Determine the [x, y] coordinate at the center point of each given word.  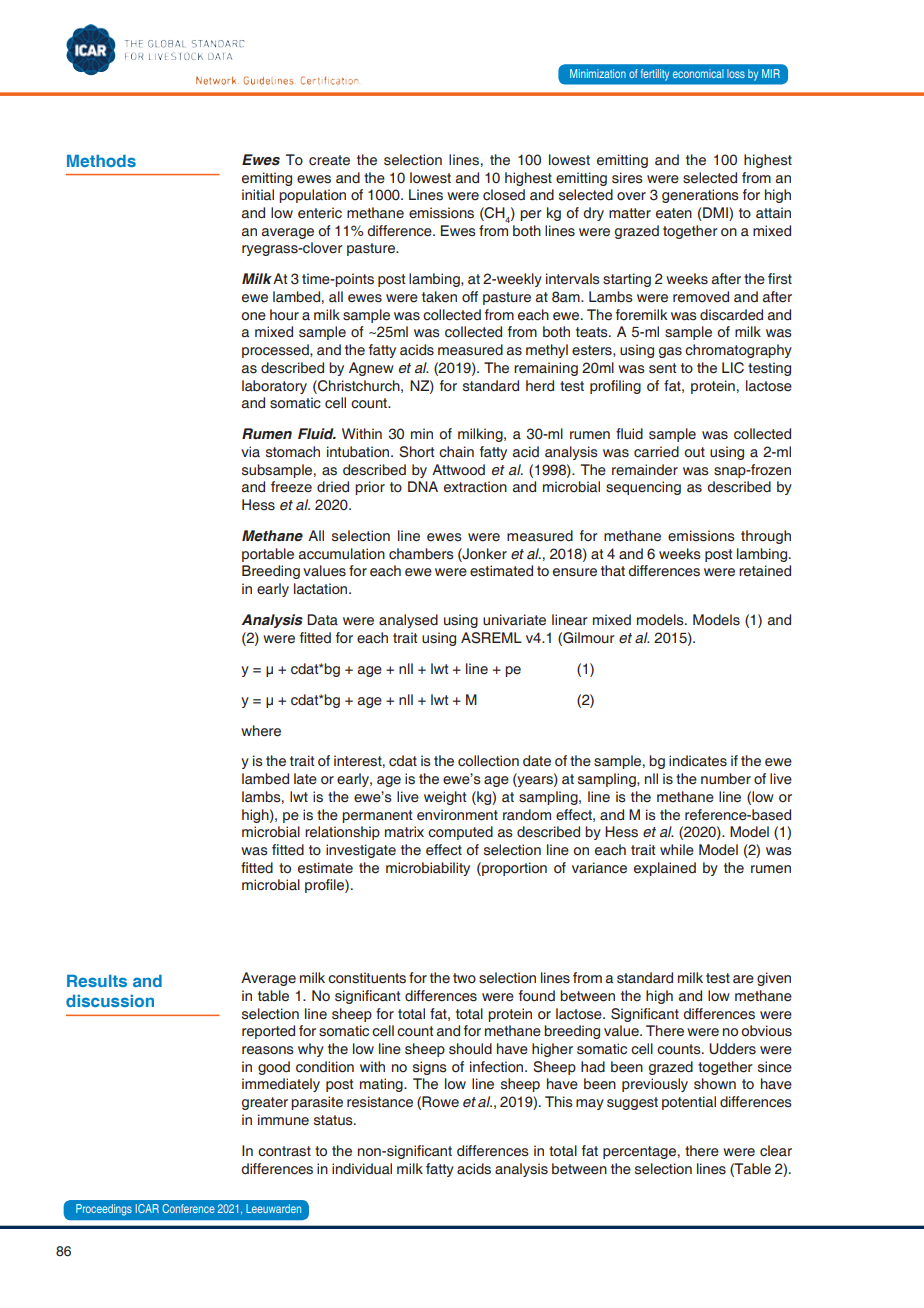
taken [439, 297]
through [766, 537]
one [253, 316]
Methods [101, 161]
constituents [367, 978]
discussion [110, 1001]
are [743, 979]
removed [701, 297]
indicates [698, 761]
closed [504, 195]
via [250, 451]
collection [488, 761]
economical [698, 73]
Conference [188, 1208]
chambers [421, 554]
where [261, 731]
